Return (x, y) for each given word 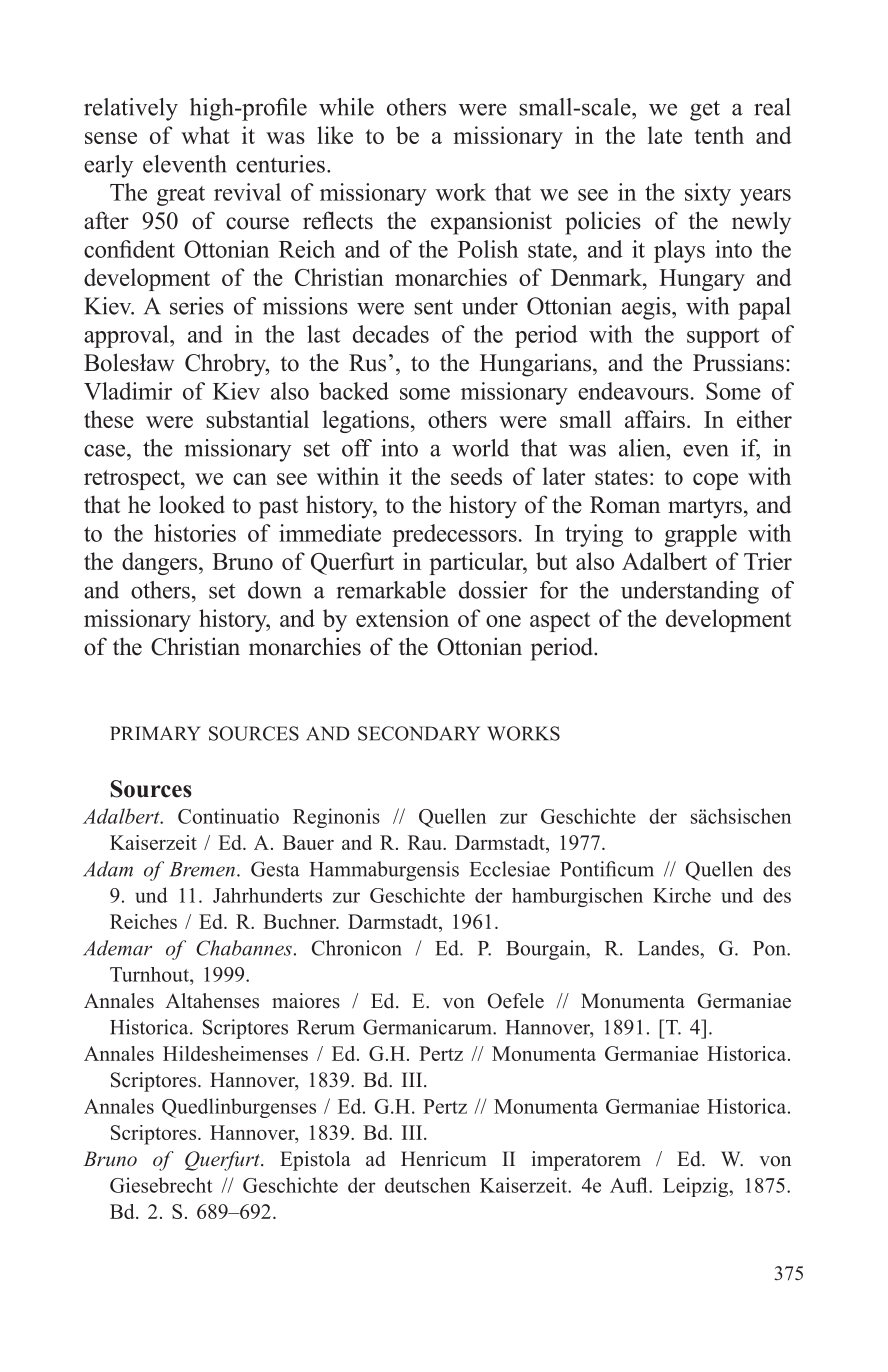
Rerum (326, 1027)
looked (192, 504)
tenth (719, 135)
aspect (560, 622)
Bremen (202, 869)
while (346, 107)
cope (715, 481)
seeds (476, 476)
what (205, 135)
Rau (426, 842)
